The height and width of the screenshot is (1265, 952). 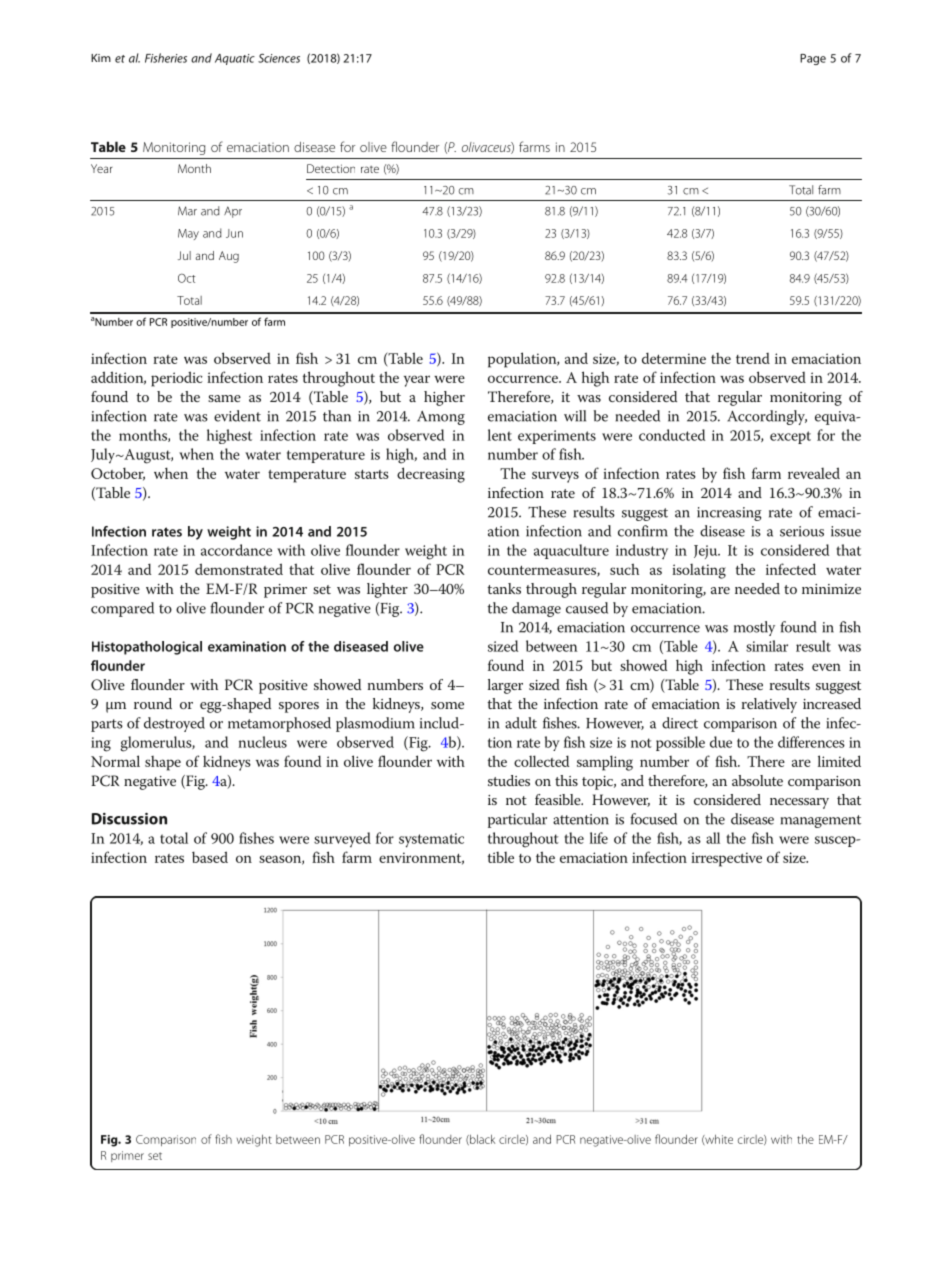 I want to click on Aquatic, so click(x=235, y=59).
